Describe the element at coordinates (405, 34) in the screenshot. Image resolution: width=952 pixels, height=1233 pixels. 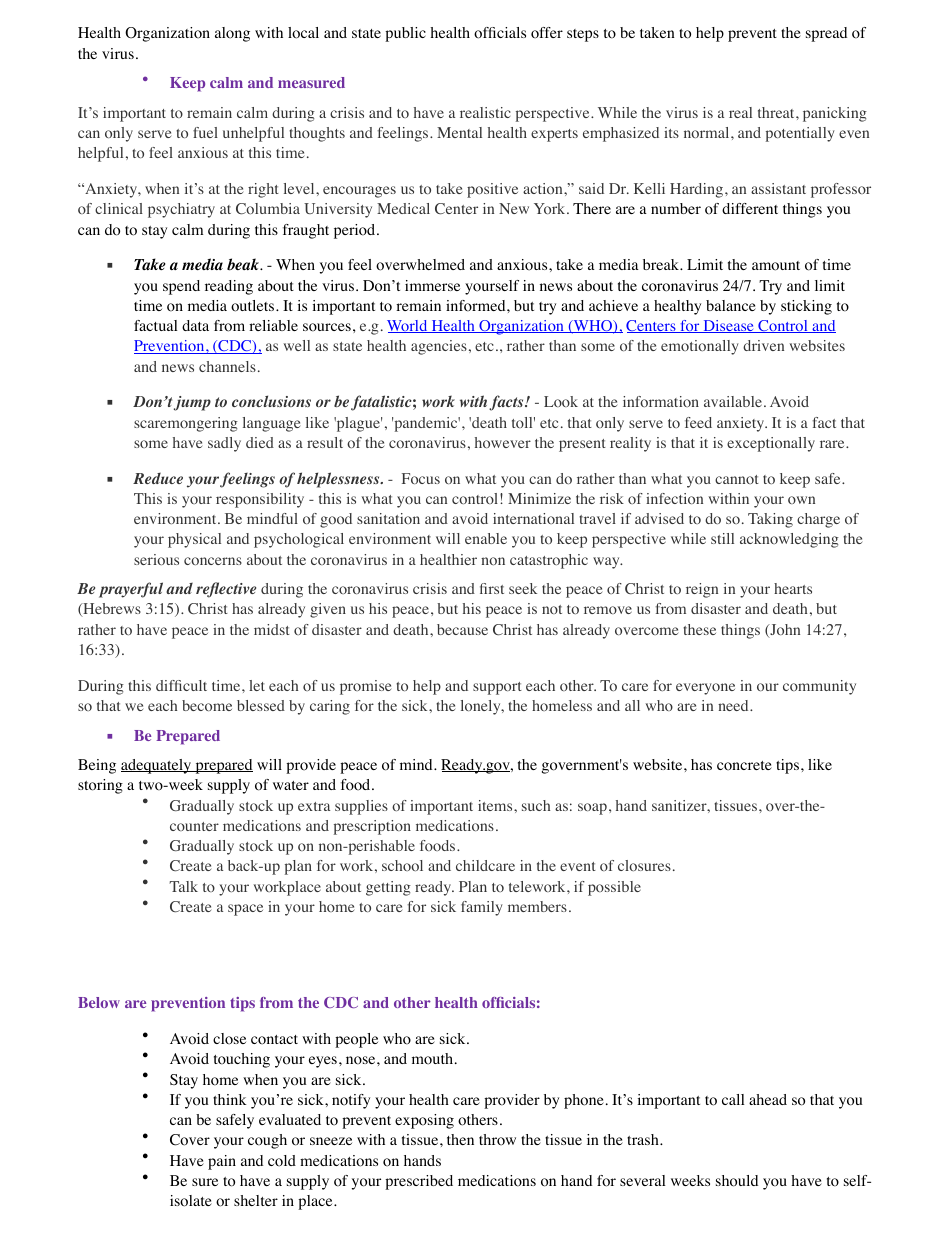
I see `public` at that location.
